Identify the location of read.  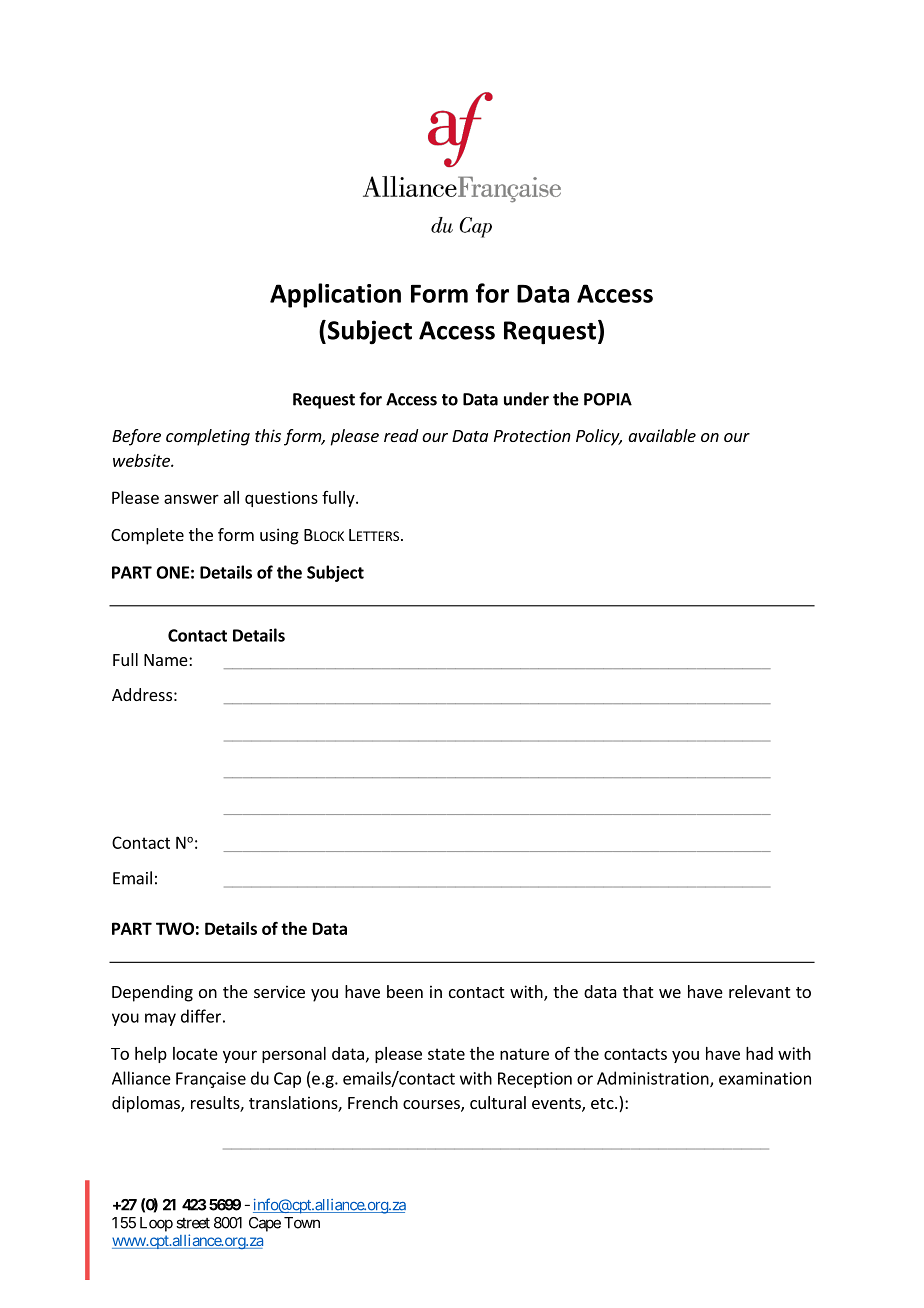
(401, 435).
